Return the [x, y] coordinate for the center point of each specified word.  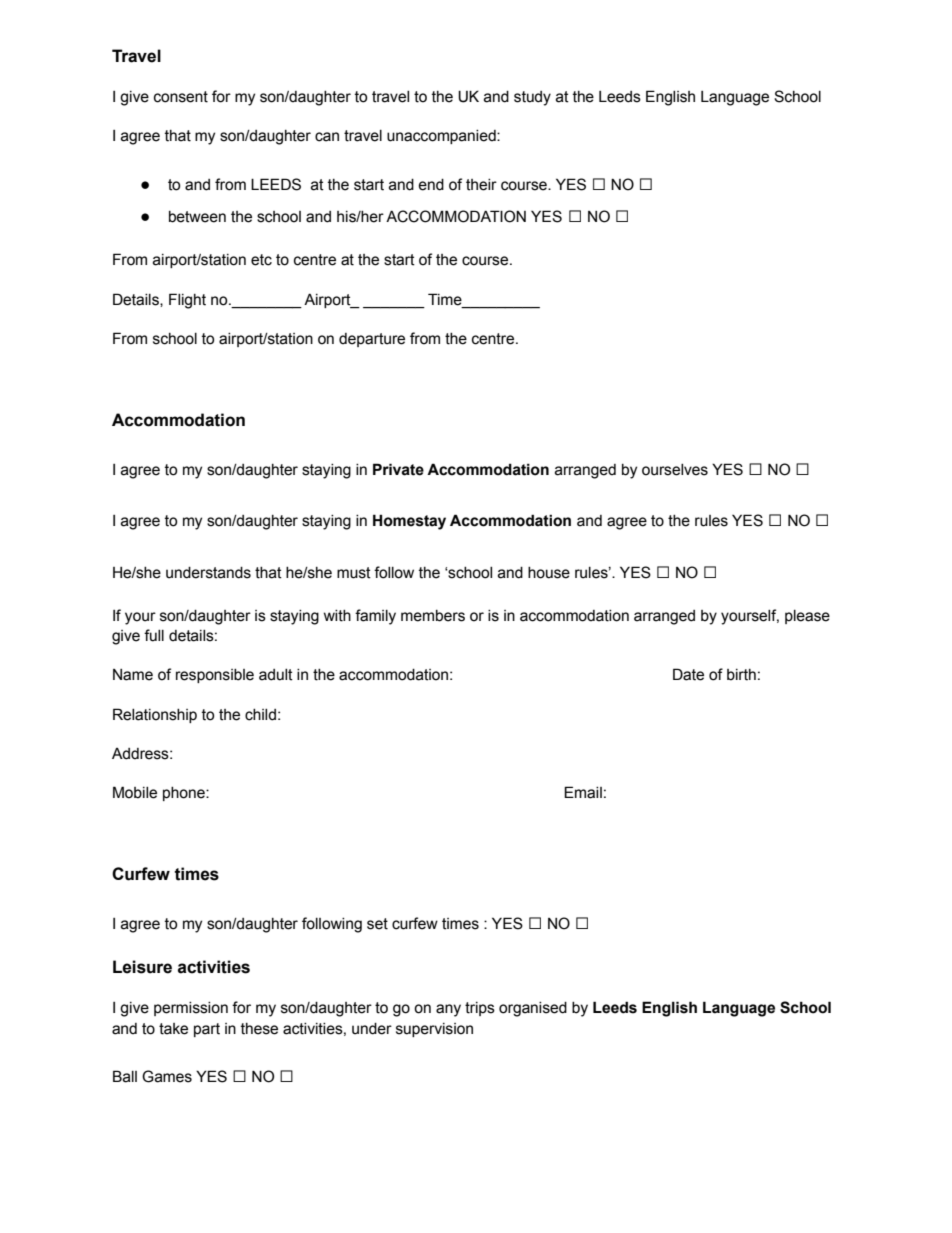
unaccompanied [442, 137]
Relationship [155, 715]
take [173, 1029]
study [532, 98]
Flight [187, 301]
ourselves [675, 470]
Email [583, 792]
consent [181, 97]
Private [398, 469]
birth [741, 675]
